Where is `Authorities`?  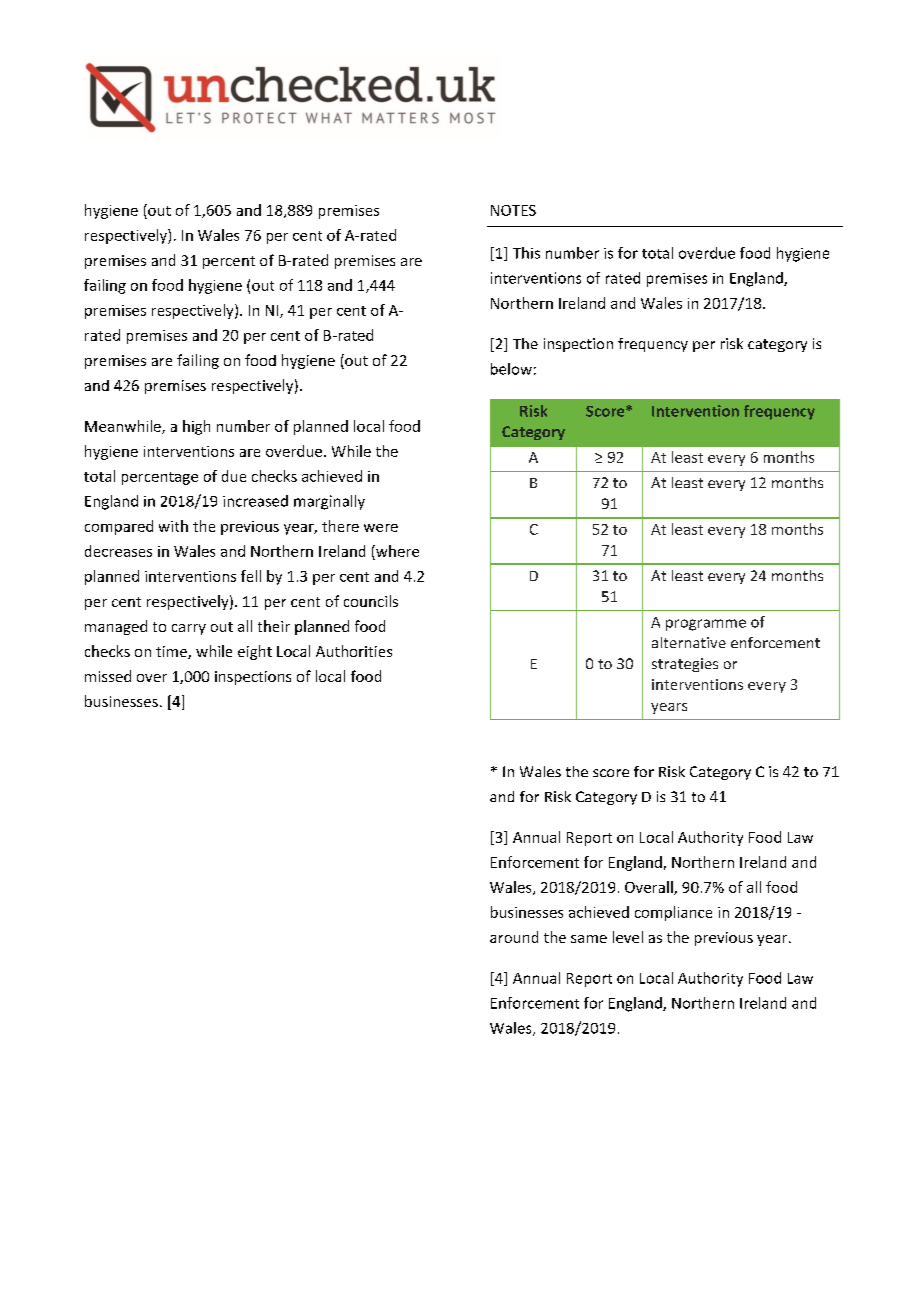
Authorities is located at coordinates (354, 651).
